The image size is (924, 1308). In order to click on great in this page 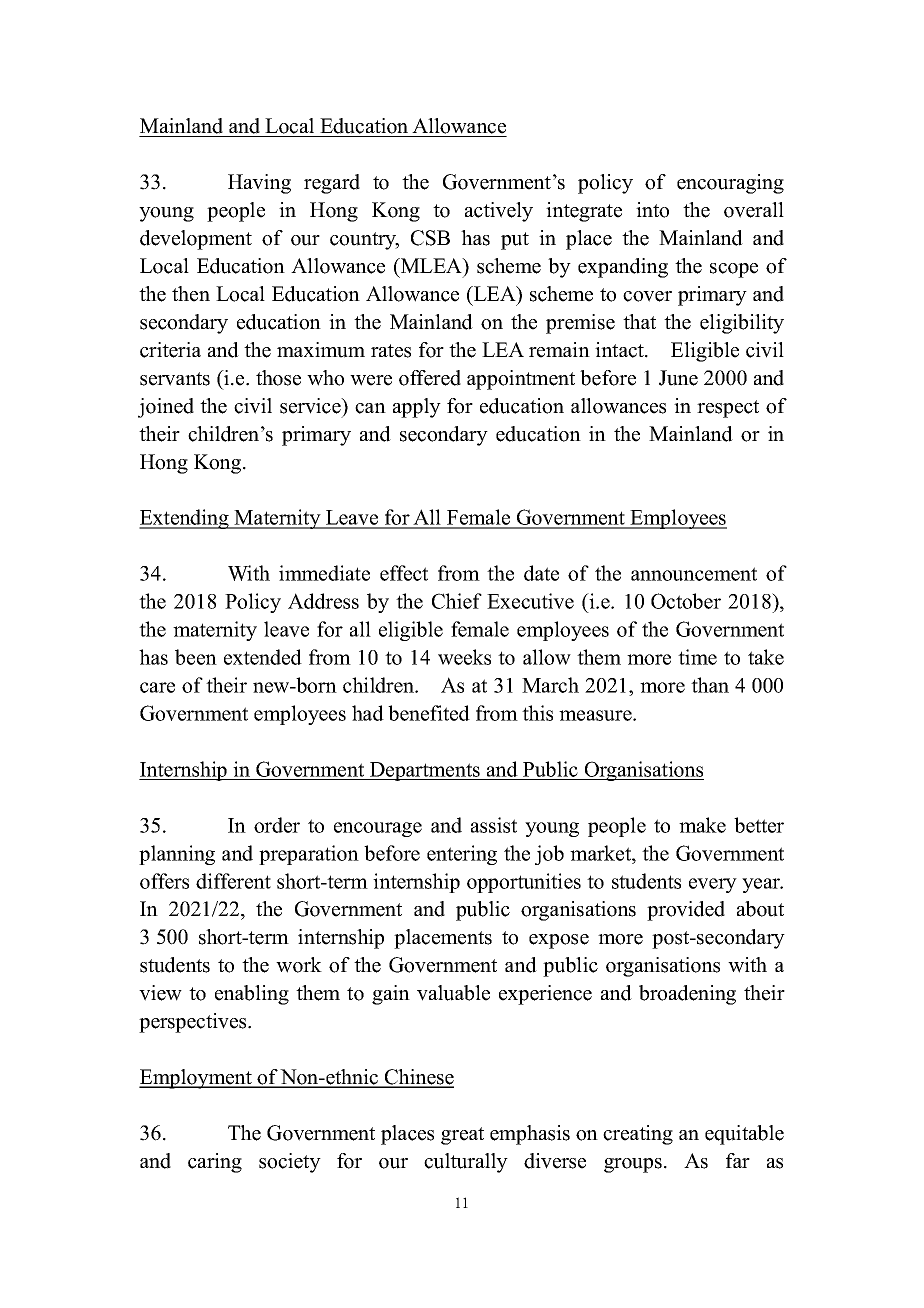, I will do `click(462, 1136)`.
